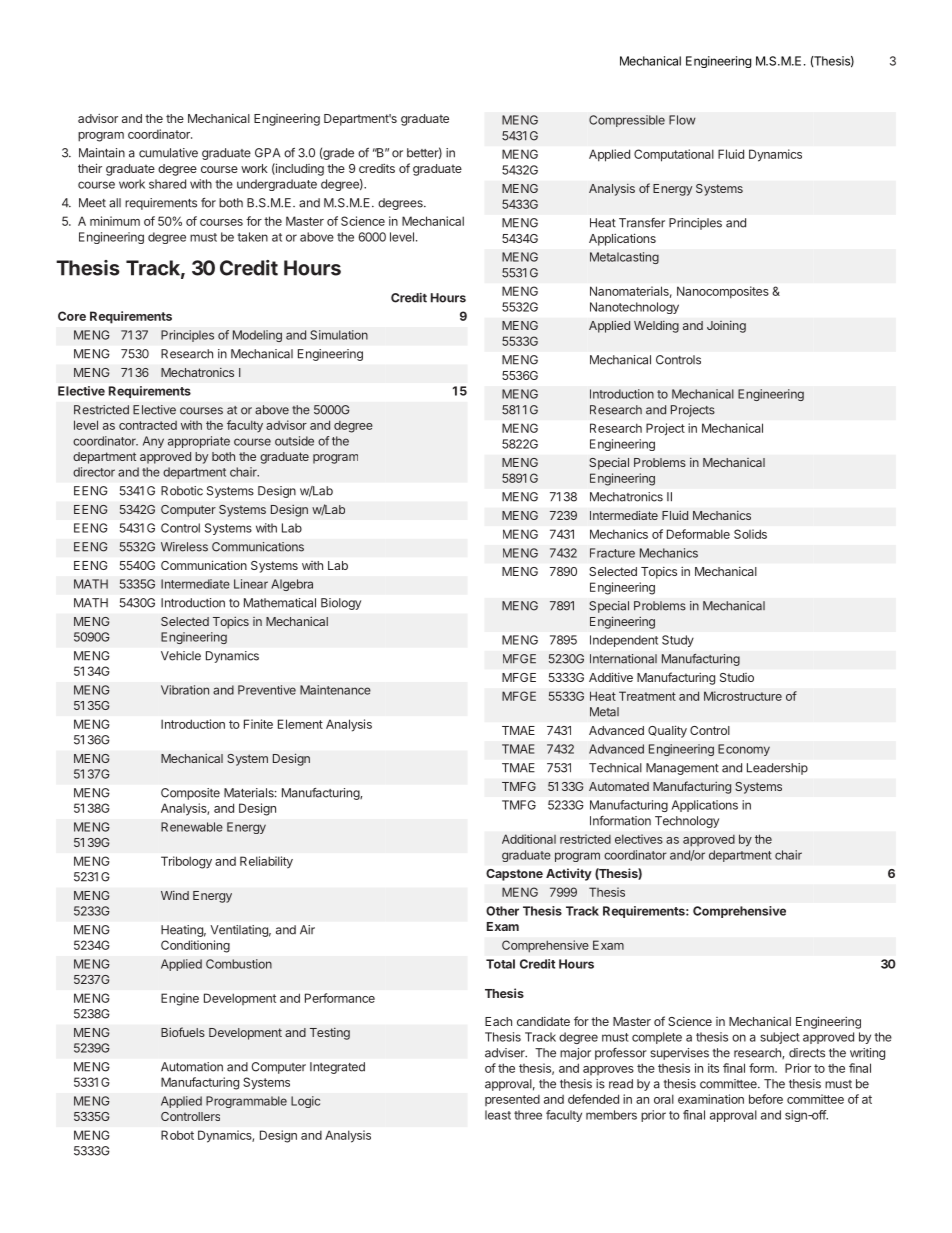 This screenshot has height=1233, width=952. Describe the element at coordinates (168, 153) in the screenshot. I see `cumulative` at that location.
